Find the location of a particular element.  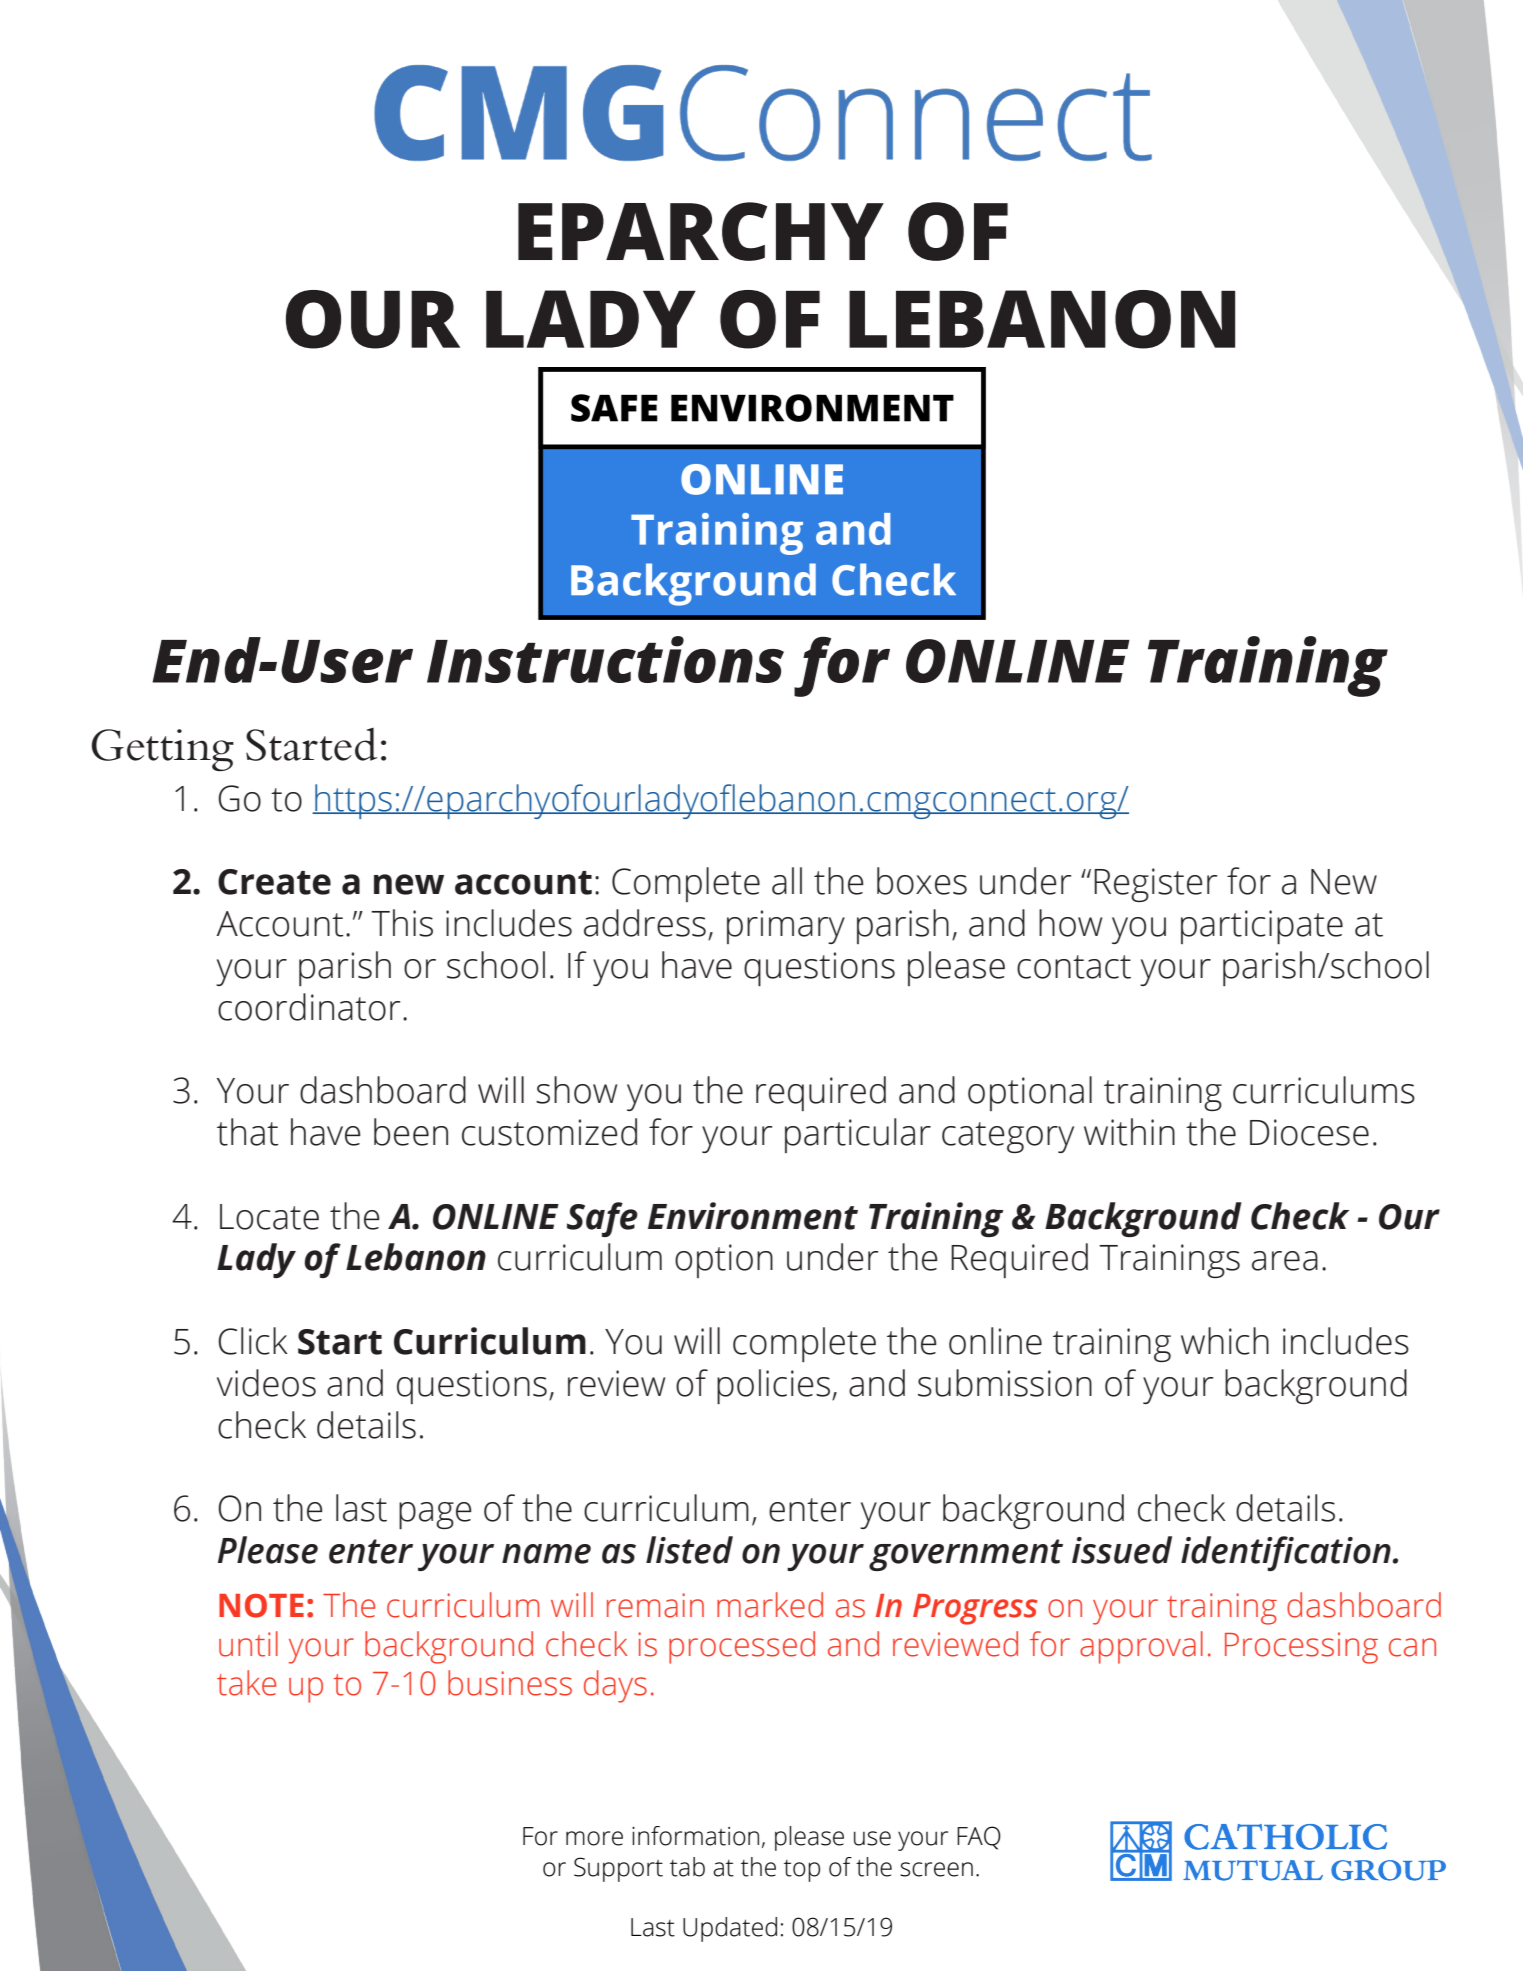

Getting is located at coordinates (162, 750).
